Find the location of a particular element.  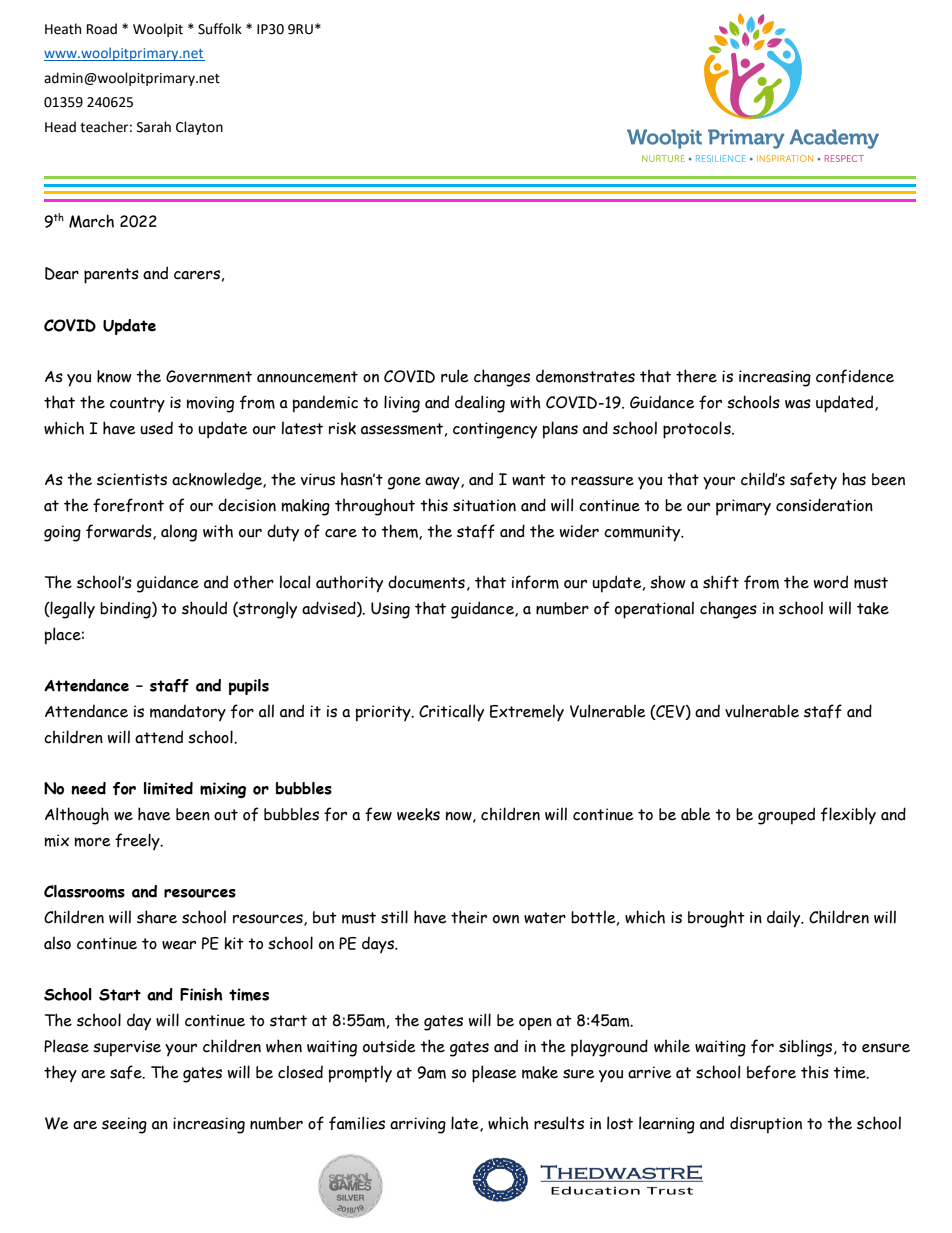

there is located at coordinates (696, 376).
